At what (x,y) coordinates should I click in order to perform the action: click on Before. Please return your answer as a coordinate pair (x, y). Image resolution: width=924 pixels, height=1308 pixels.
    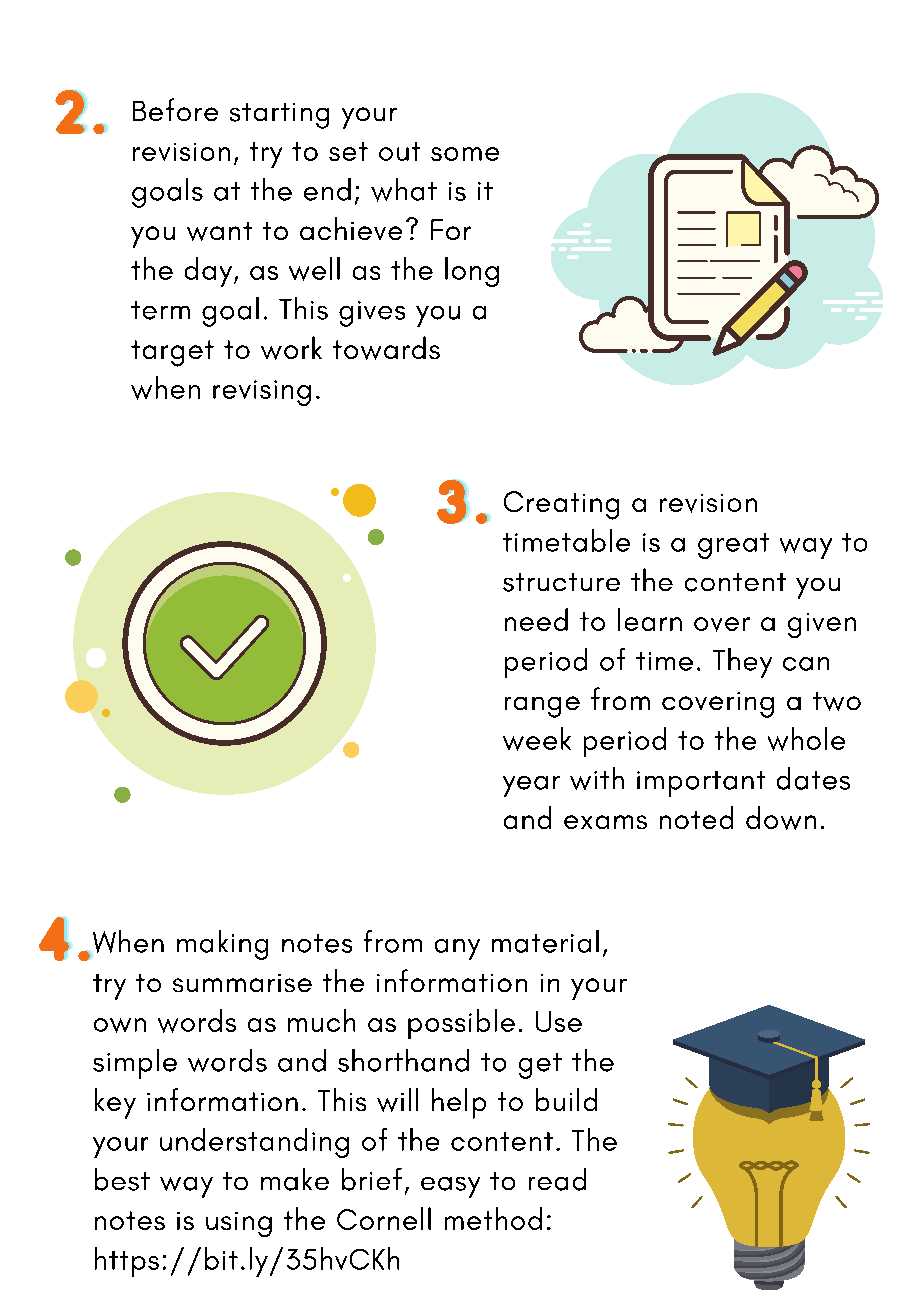
    Looking at the image, I should click on (175, 109).
